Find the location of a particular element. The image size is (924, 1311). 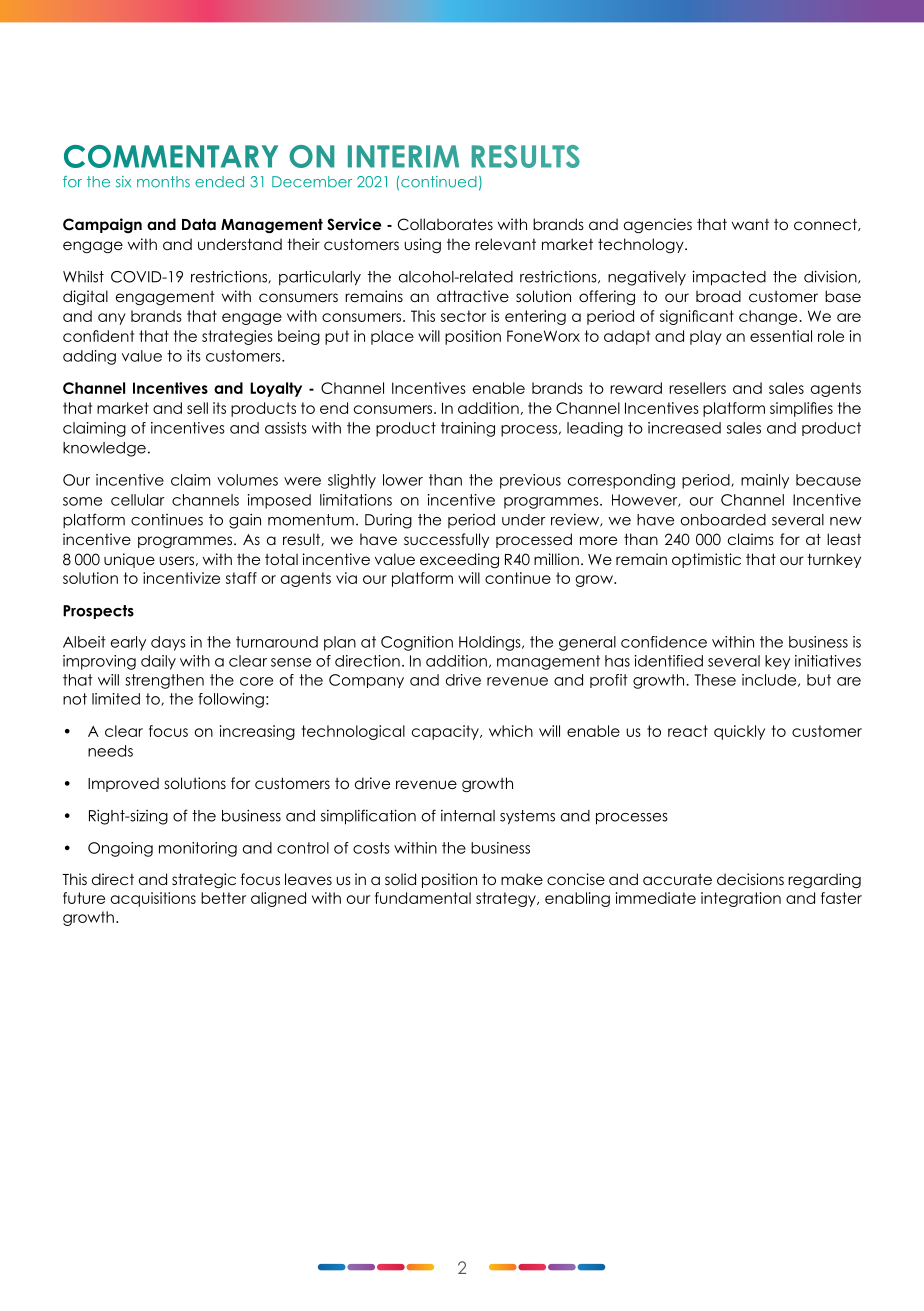

successfully is located at coordinates (446, 540).
